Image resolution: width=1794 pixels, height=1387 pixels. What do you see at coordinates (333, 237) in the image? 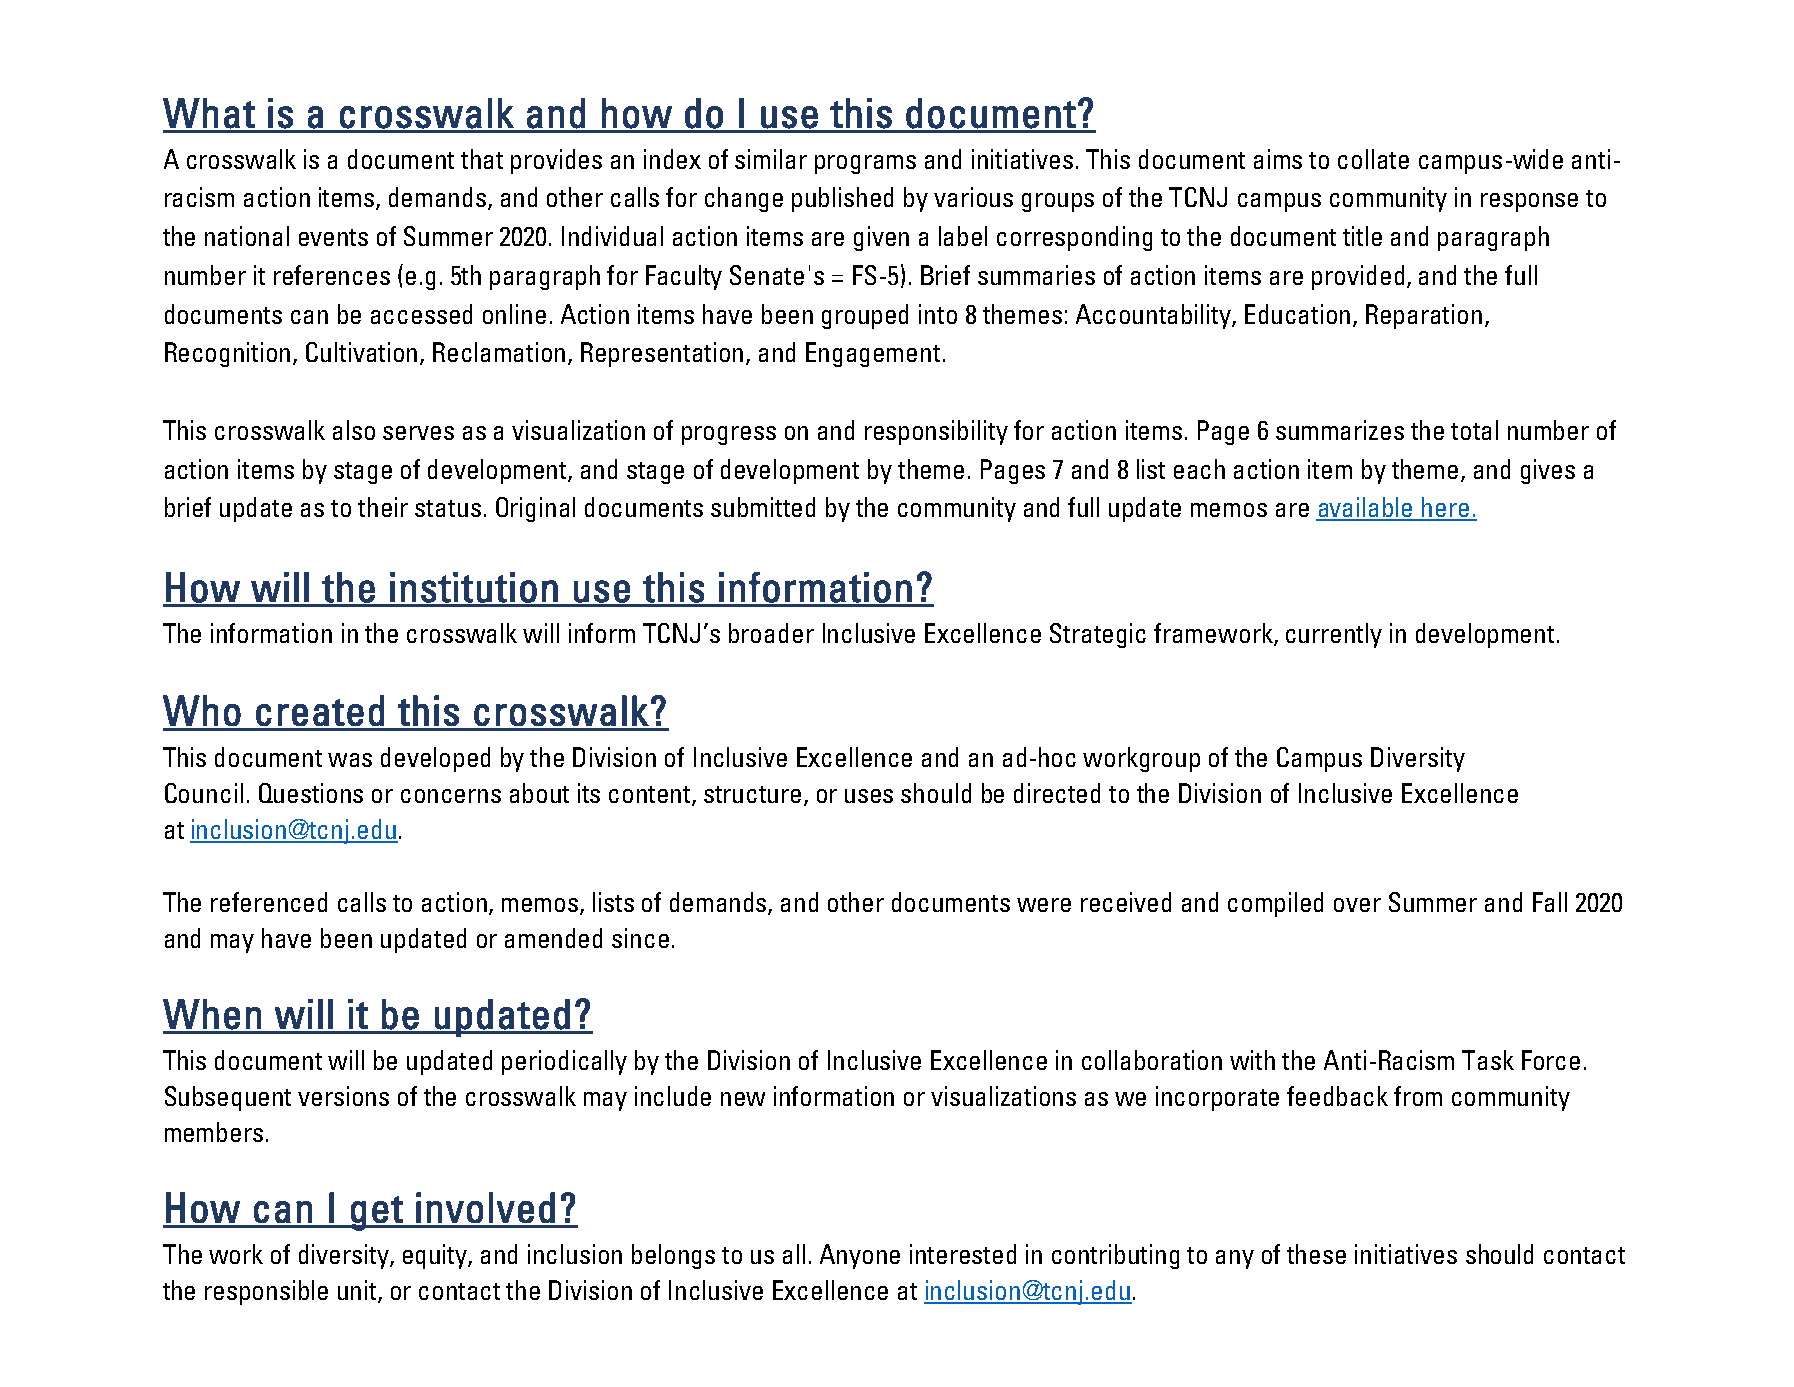
I see `events` at bounding box center [333, 237].
